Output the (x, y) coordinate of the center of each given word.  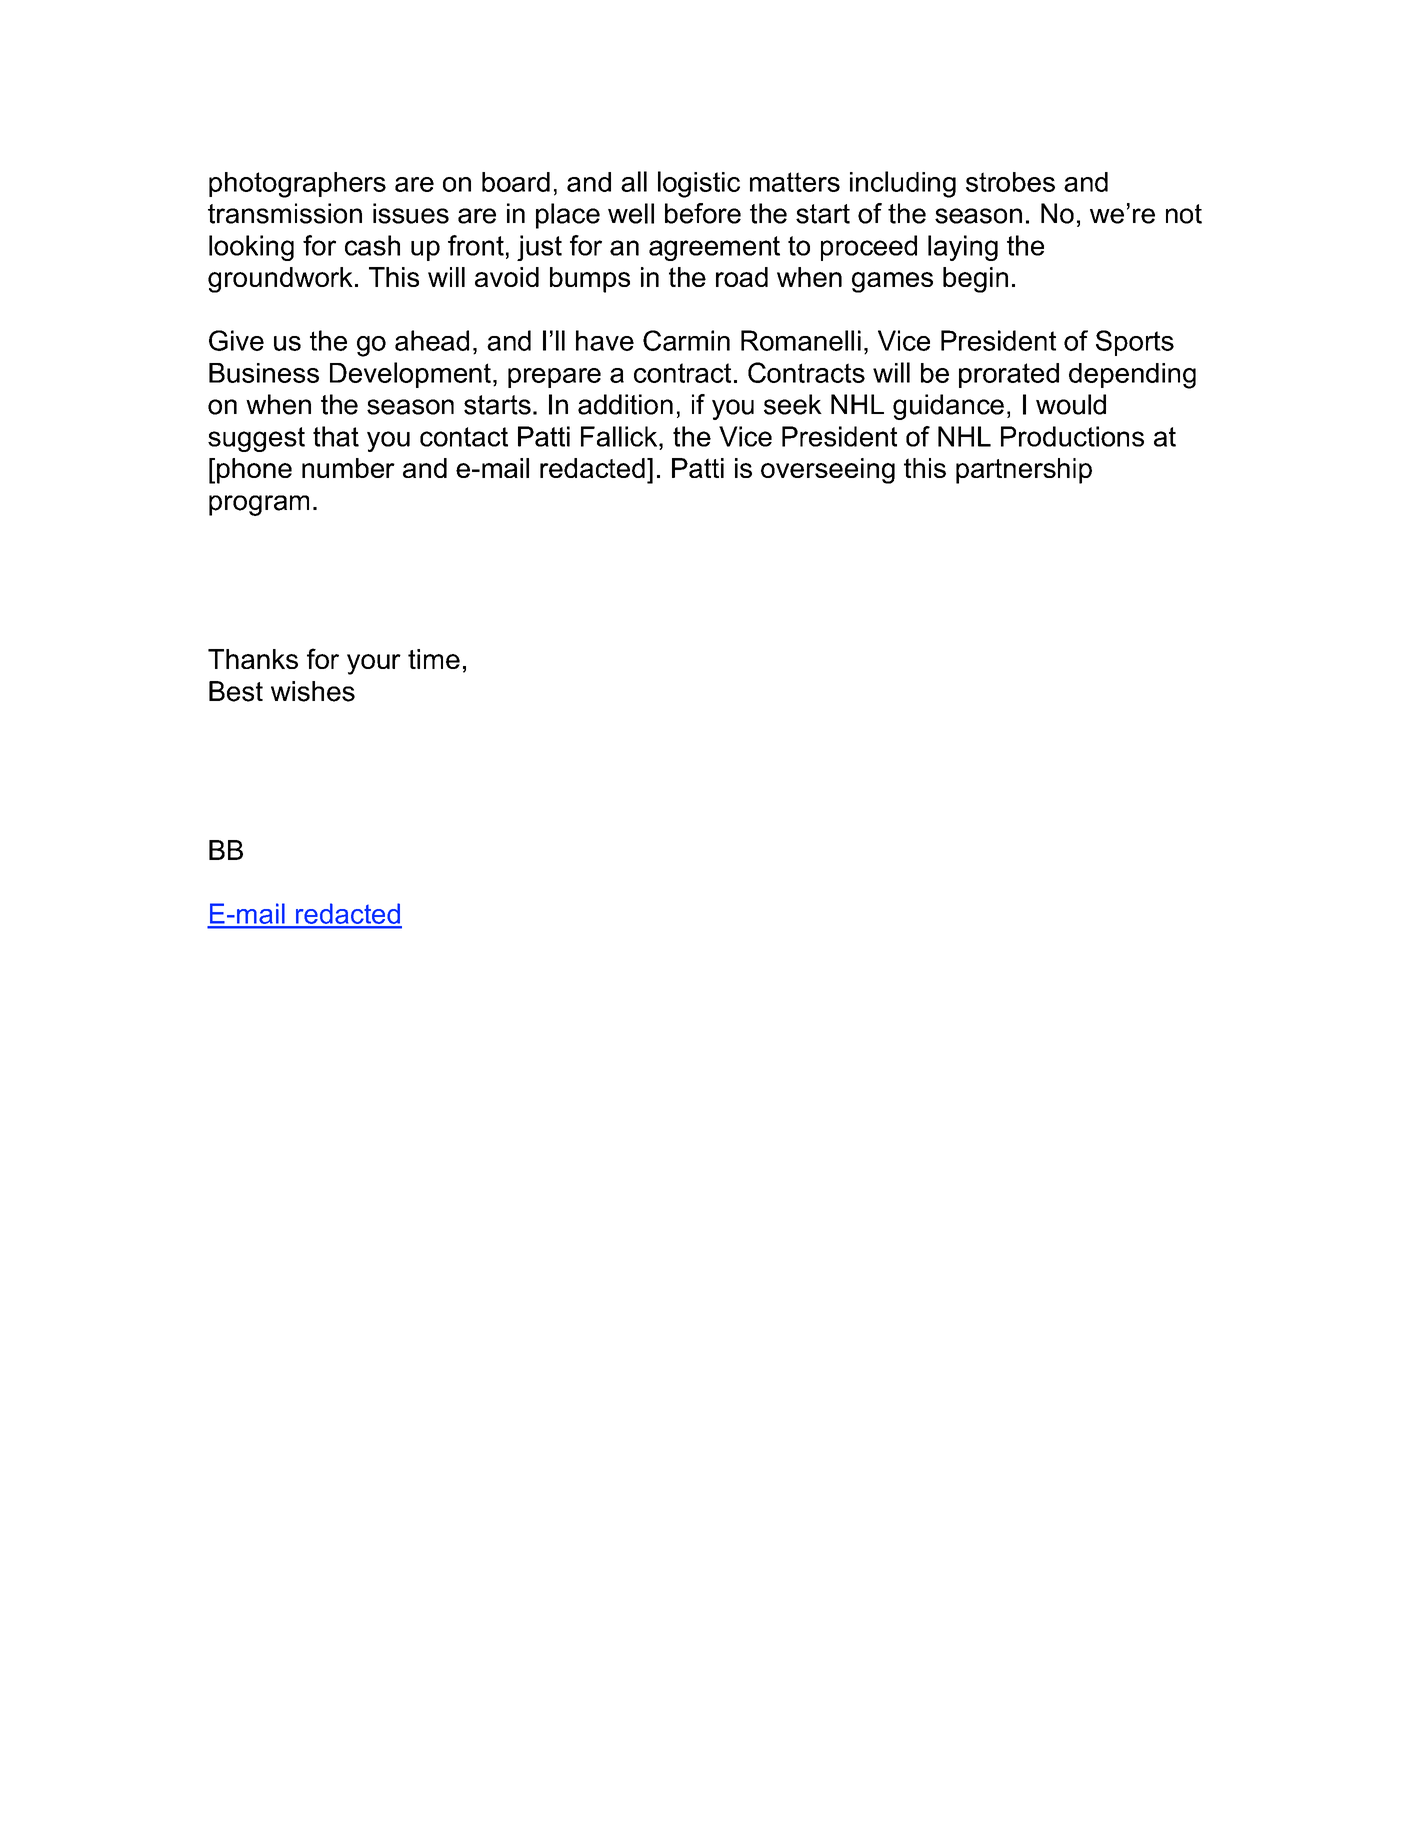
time (434, 659)
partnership (1024, 471)
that (336, 436)
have (605, 340)
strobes (1010, 182)
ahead (432, 340)
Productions (1072, 436)
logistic (699, 184)
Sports (1135, 343)
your (374, 664)
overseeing (828, 471)
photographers (297, 185)
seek (793, 404)
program (259, 505)
